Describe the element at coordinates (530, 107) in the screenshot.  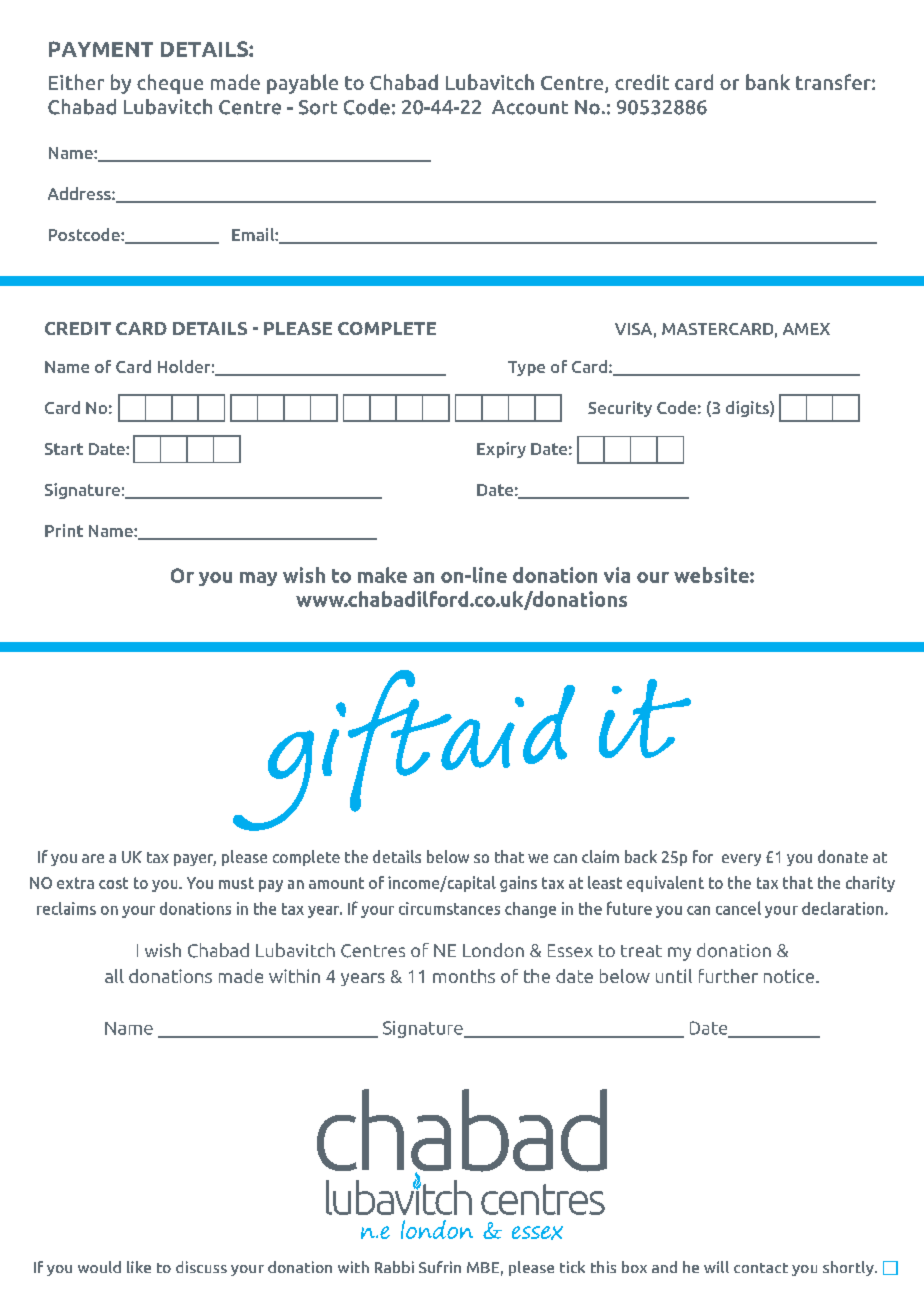
I see `Account` at that location.
